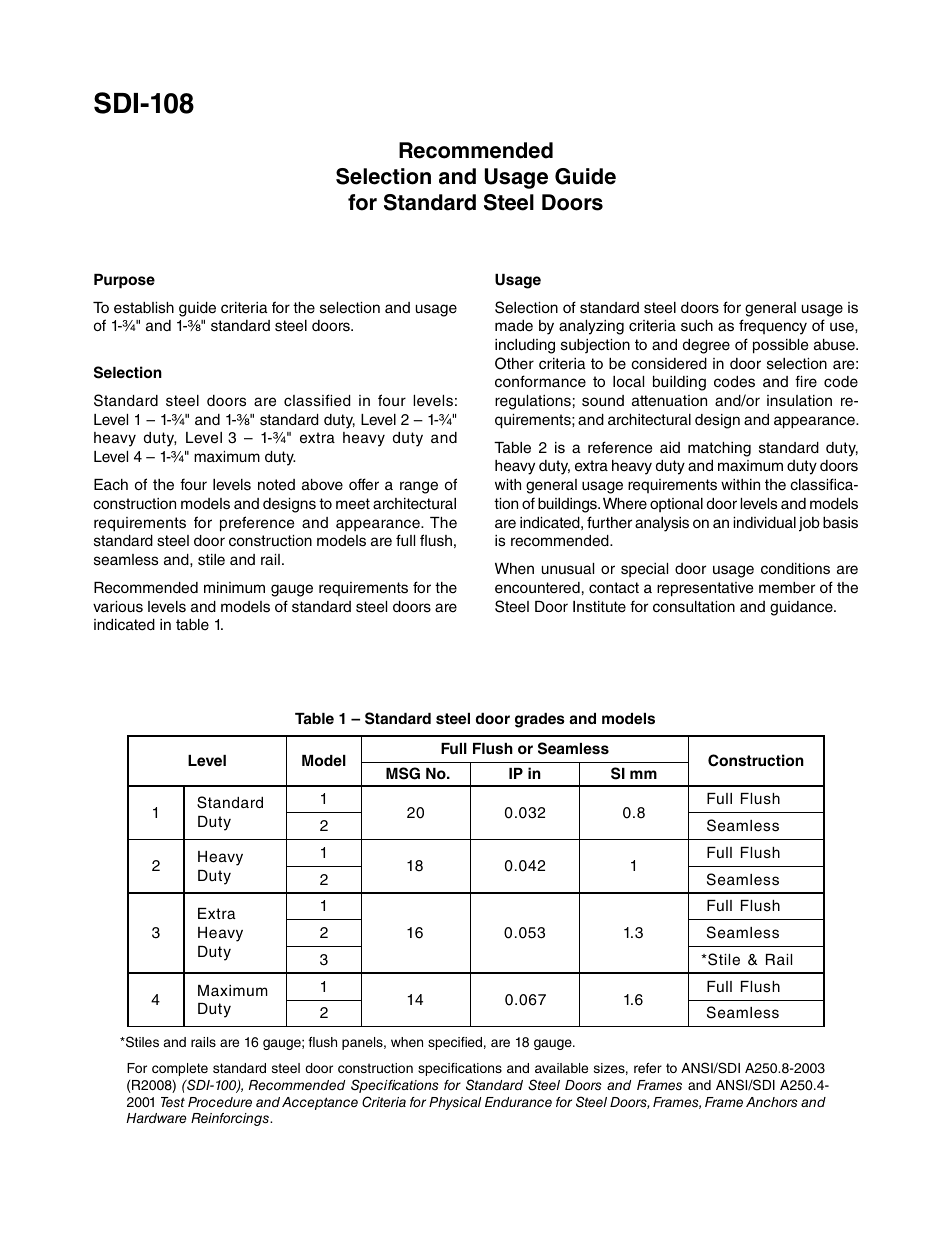 Image resolution: width=952 pixels, height=1233 pixels. I want to click on range, so click(419, 487).
